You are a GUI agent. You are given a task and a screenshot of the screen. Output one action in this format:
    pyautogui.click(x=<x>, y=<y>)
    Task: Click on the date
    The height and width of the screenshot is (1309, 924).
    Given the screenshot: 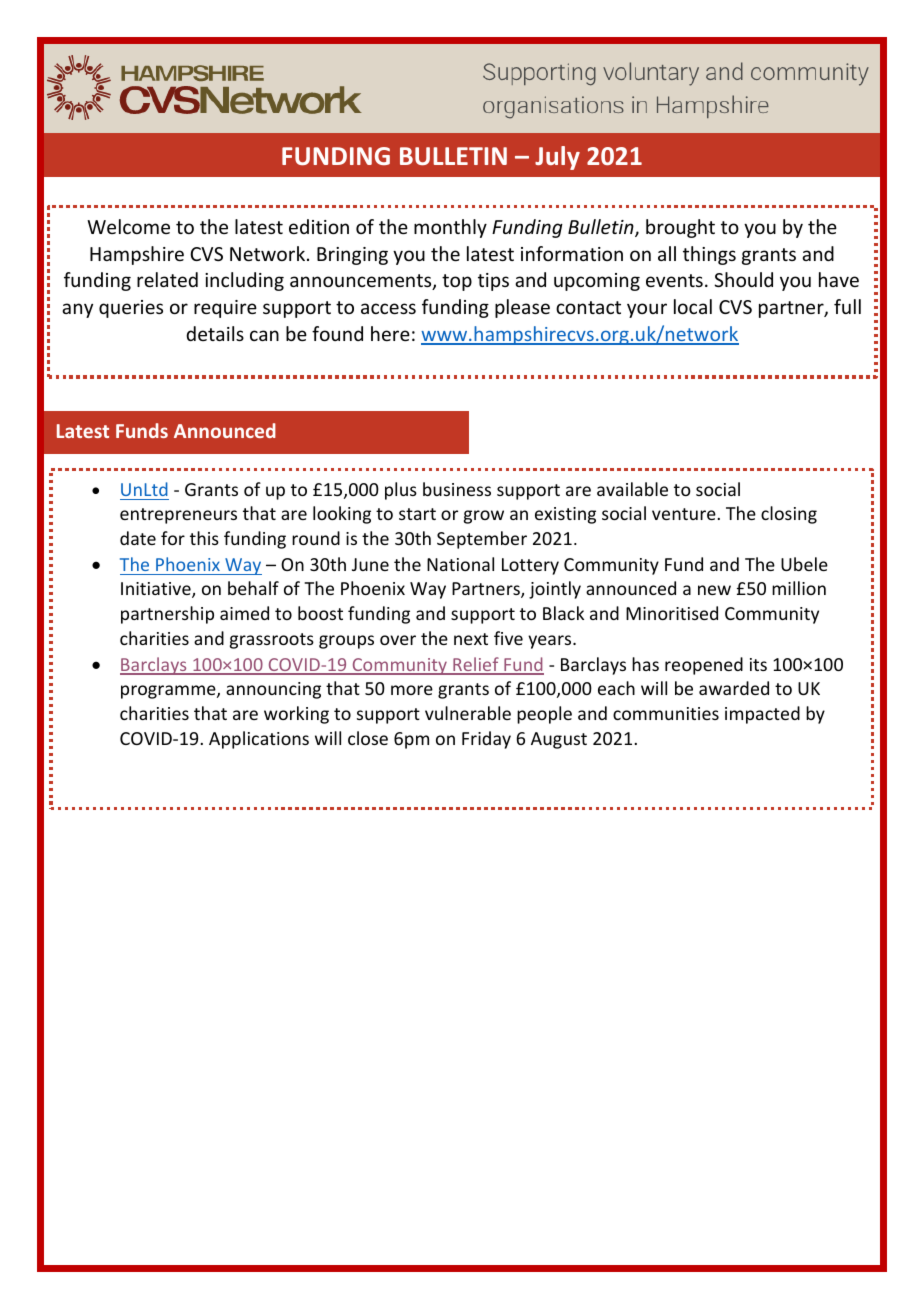 What is the action you would take?
    pyautogui.click(x=138, y=538)
